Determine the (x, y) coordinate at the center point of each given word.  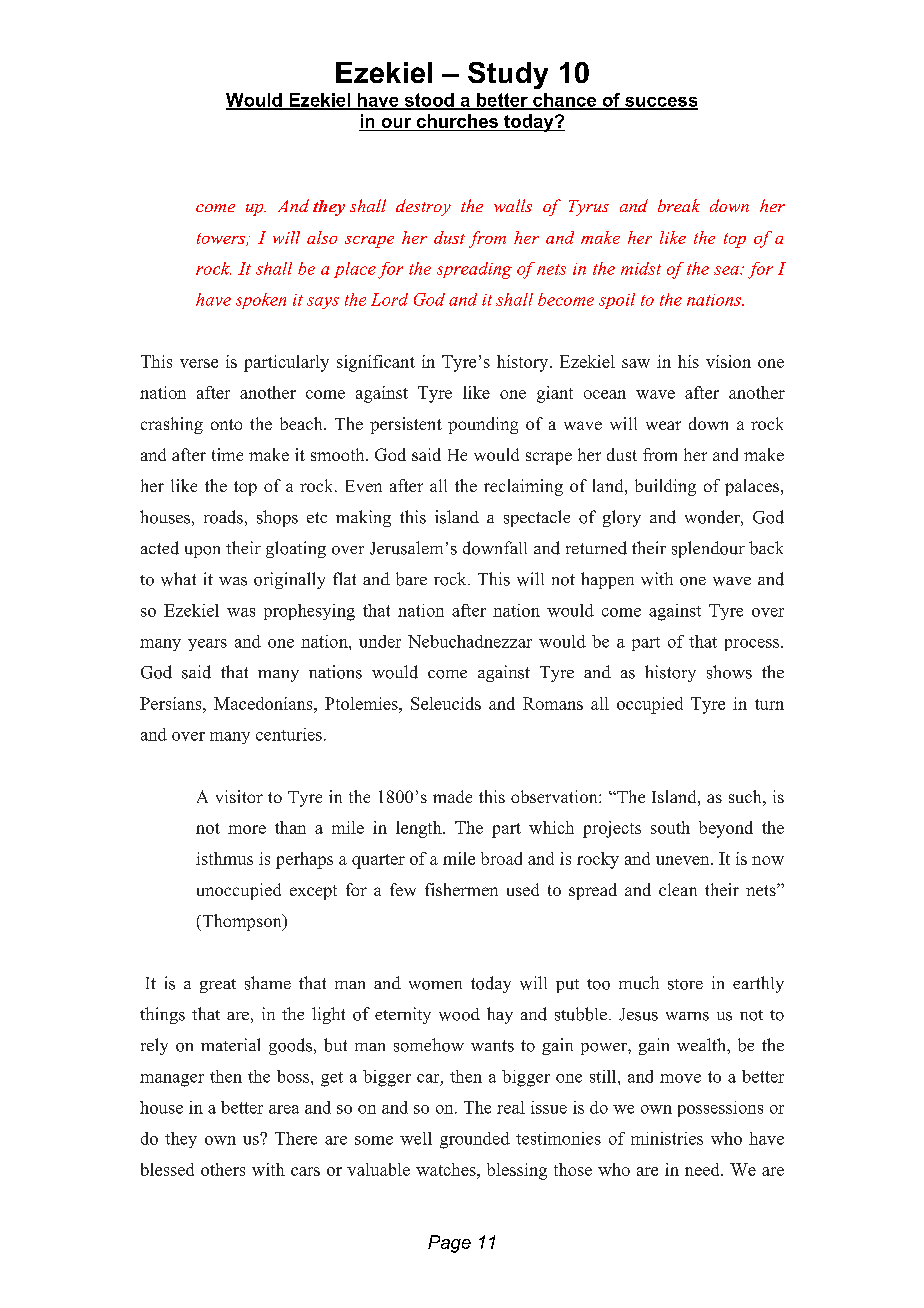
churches (457, 121)
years (207, 645)
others (223, 1169)
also (322, 237)
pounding (483, 425)
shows (729, 672)
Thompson (242, 922)
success (660, 103)
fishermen (461, 889)
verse (199, 363)
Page (449, 1244)
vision (728, 361)
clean (678, 889)
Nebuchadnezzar (470, 641)
